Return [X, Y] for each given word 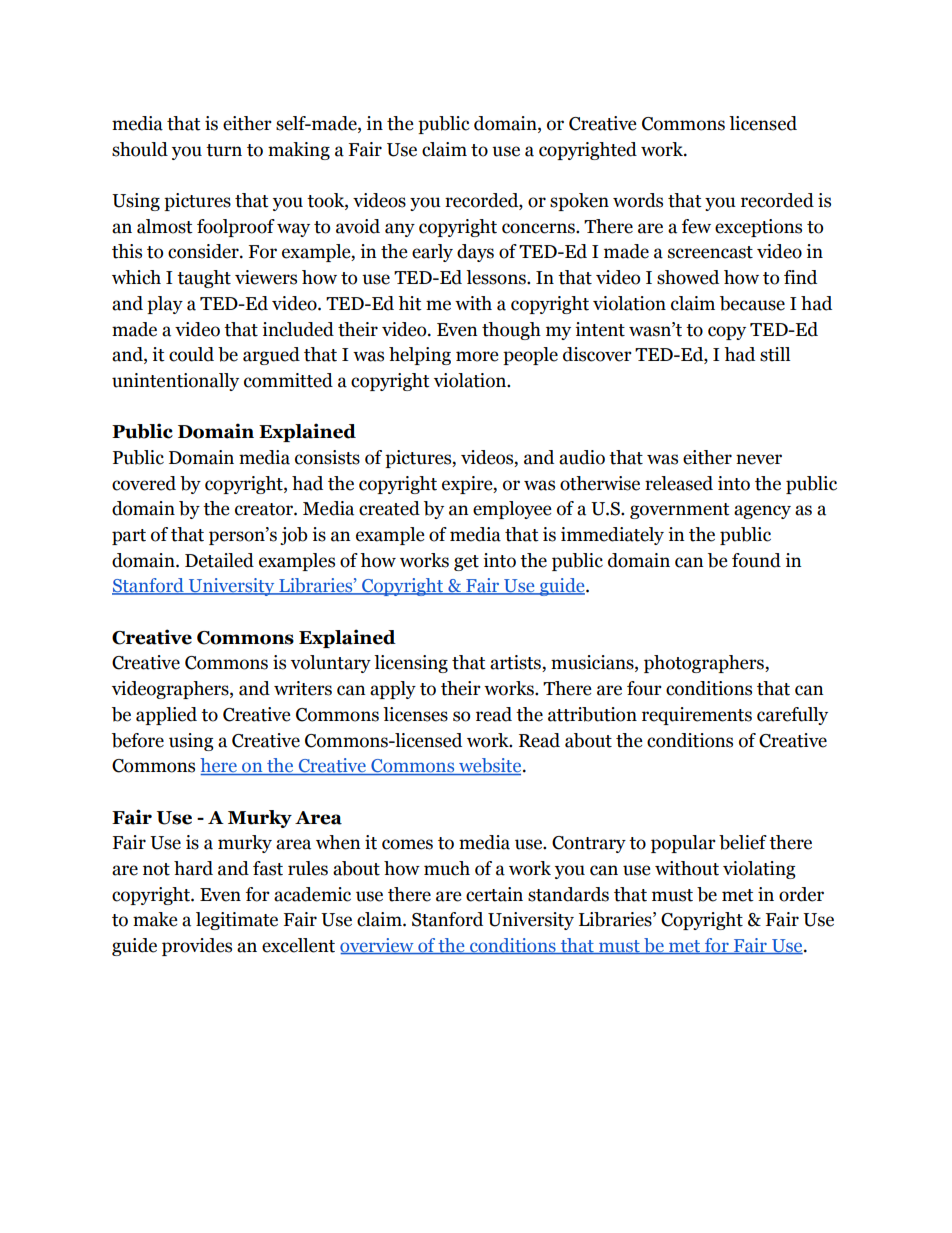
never [759, 459]
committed [288, 380]
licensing [411, 664]
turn [224, 150]
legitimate [237, 921]
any [400, 230]
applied [166, 716]
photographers [705, 664]
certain [494, 894]
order [801, 894]
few [696, 226]
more [477, 356]
